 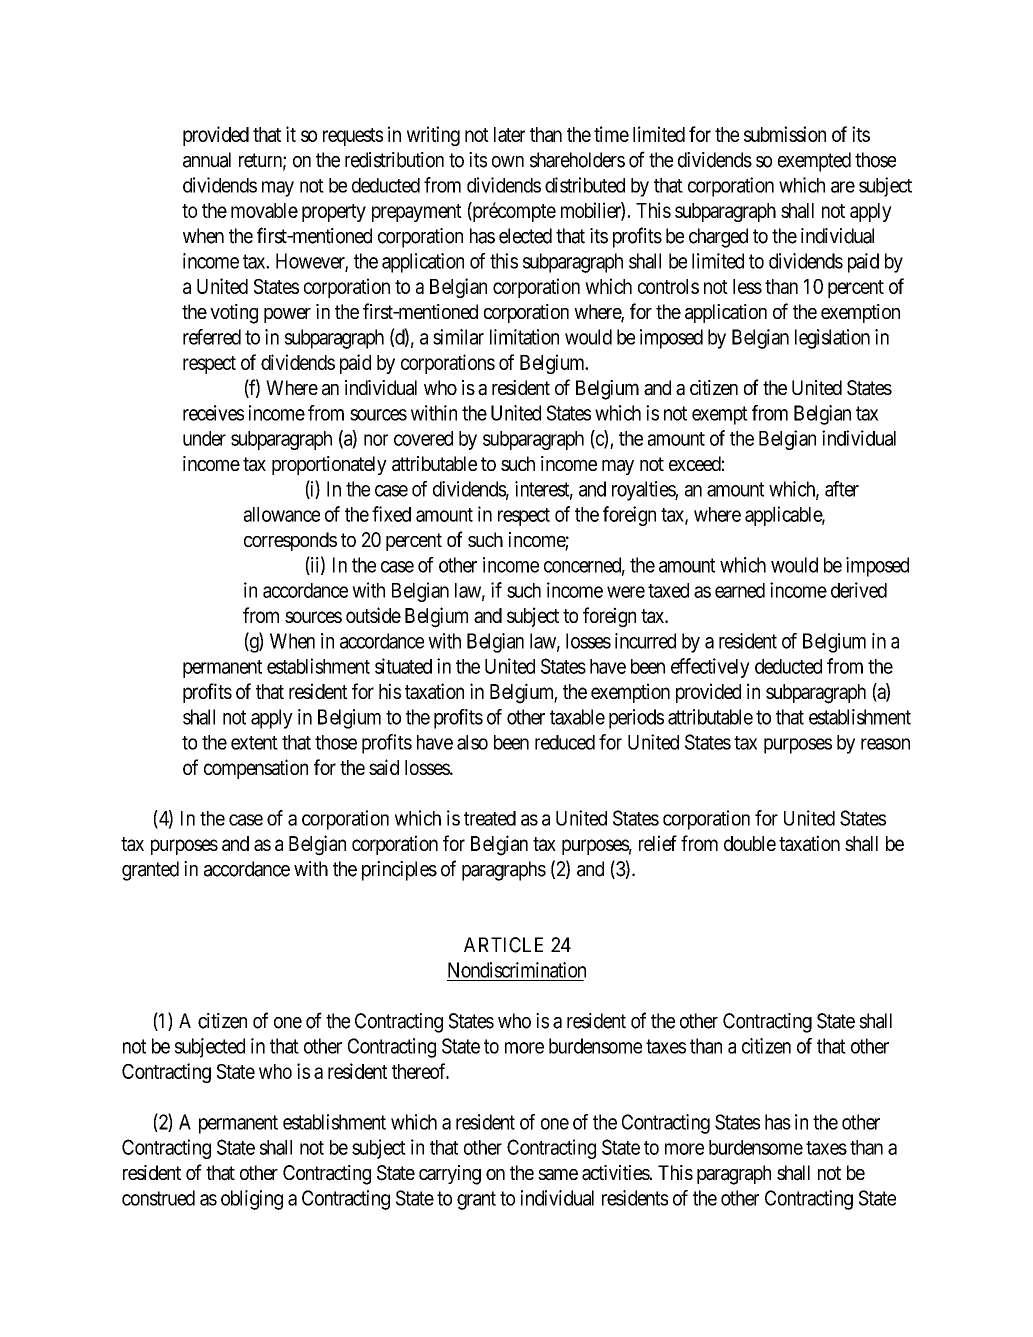 I want to click on annual, so click(x=207, y=160).
